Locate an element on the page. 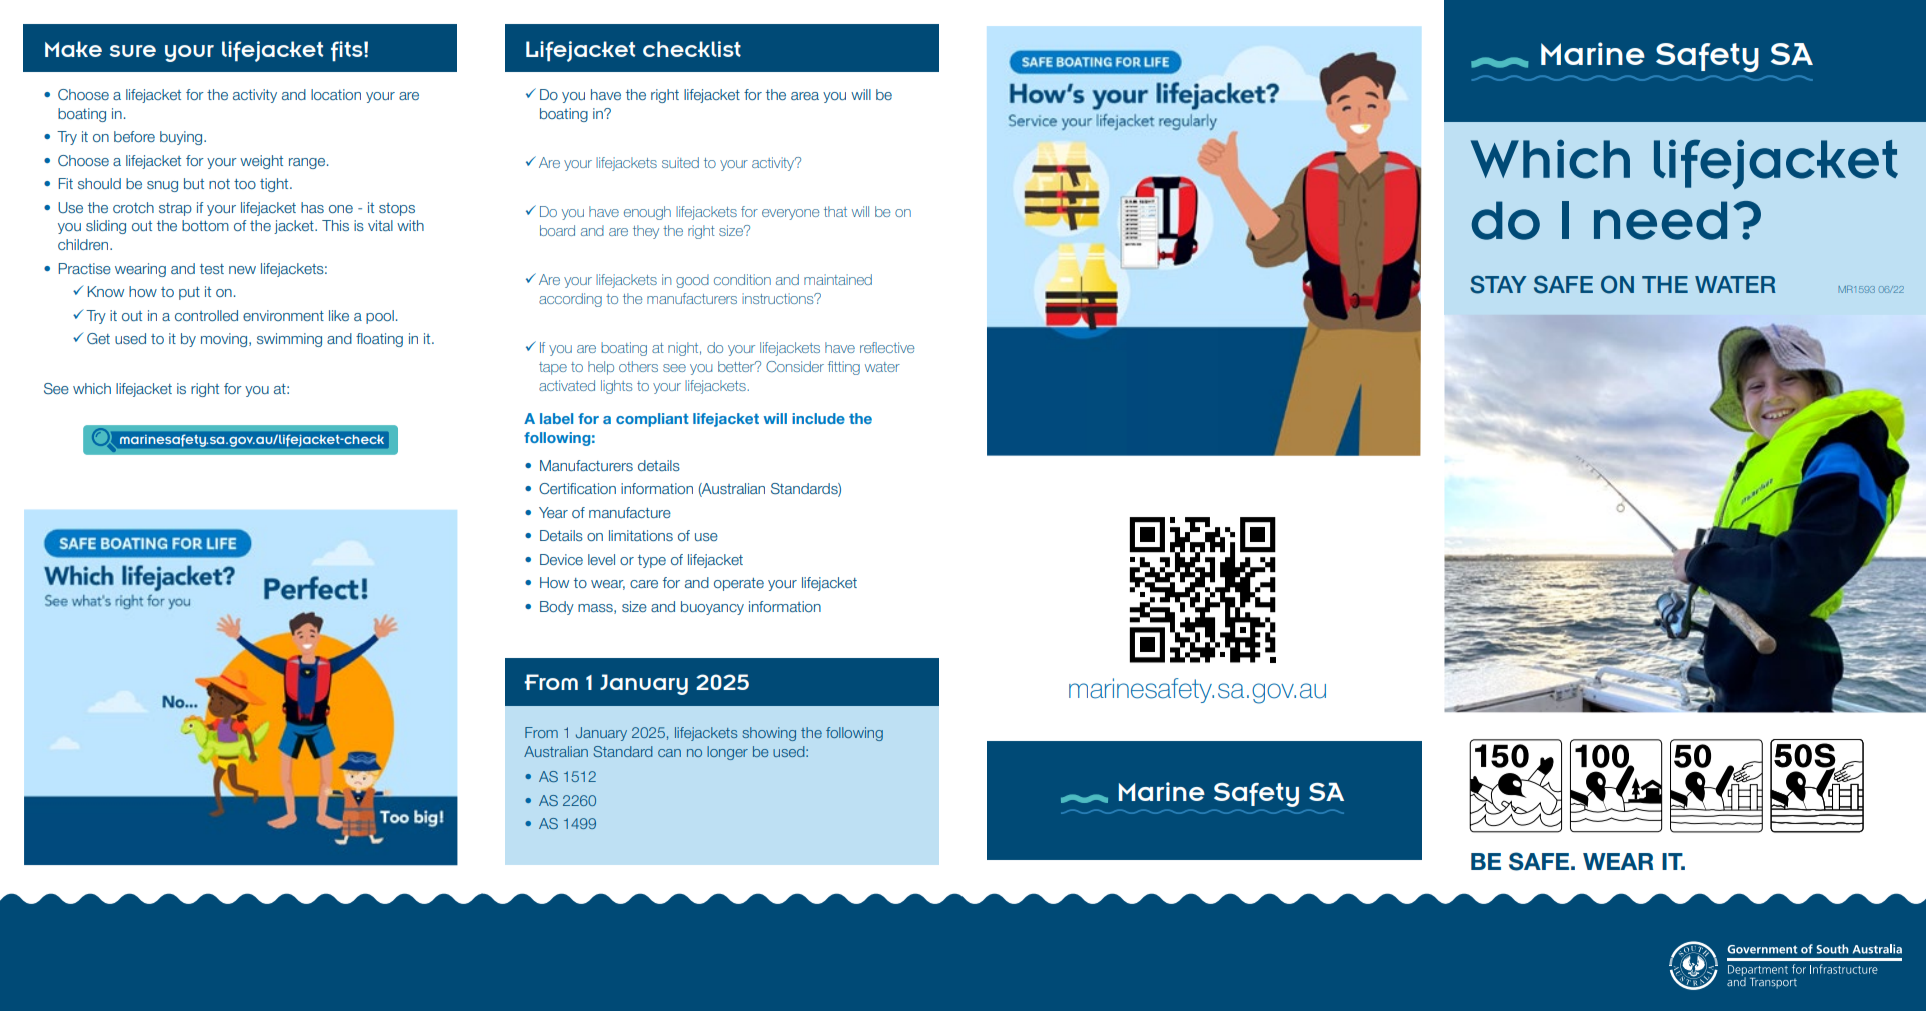 The width and height of the page is (1926, 1011). location is located at coordinates (336, 94).
